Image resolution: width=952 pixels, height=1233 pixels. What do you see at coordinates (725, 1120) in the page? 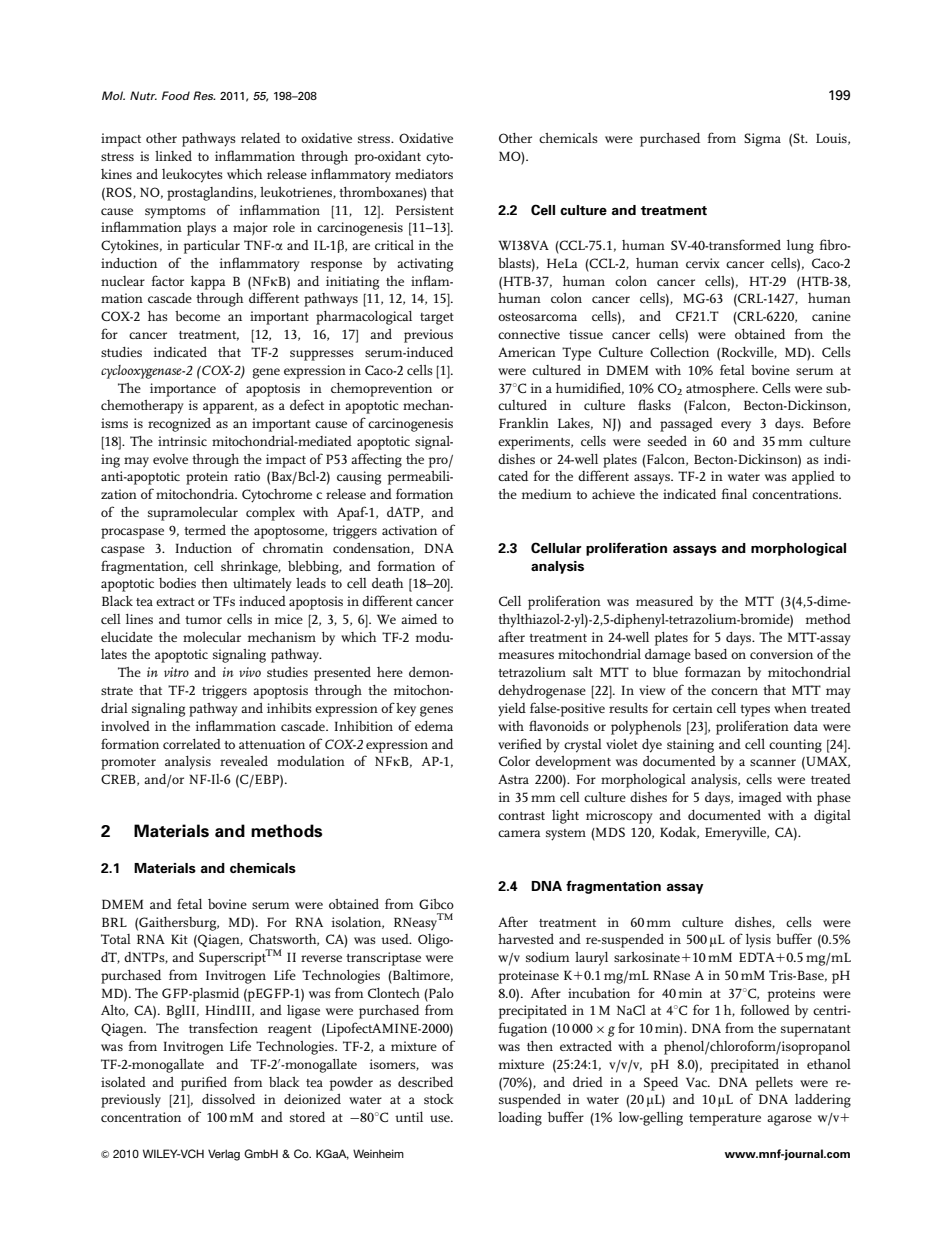
I see `temperature` at bounding box center [725, 1120].
